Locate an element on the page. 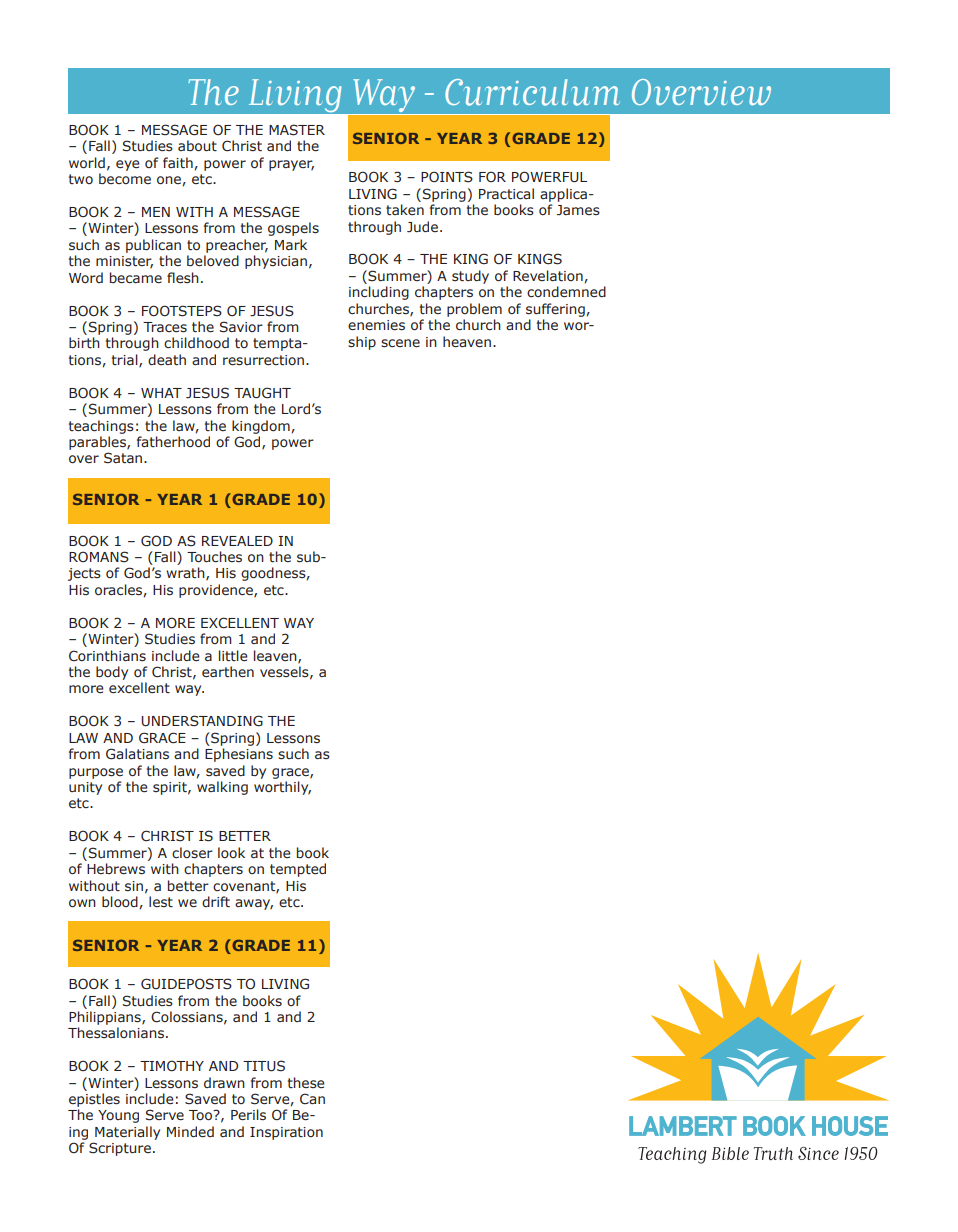 This page has height=1232, width=958. eye is located at coordinates (128, 165).
